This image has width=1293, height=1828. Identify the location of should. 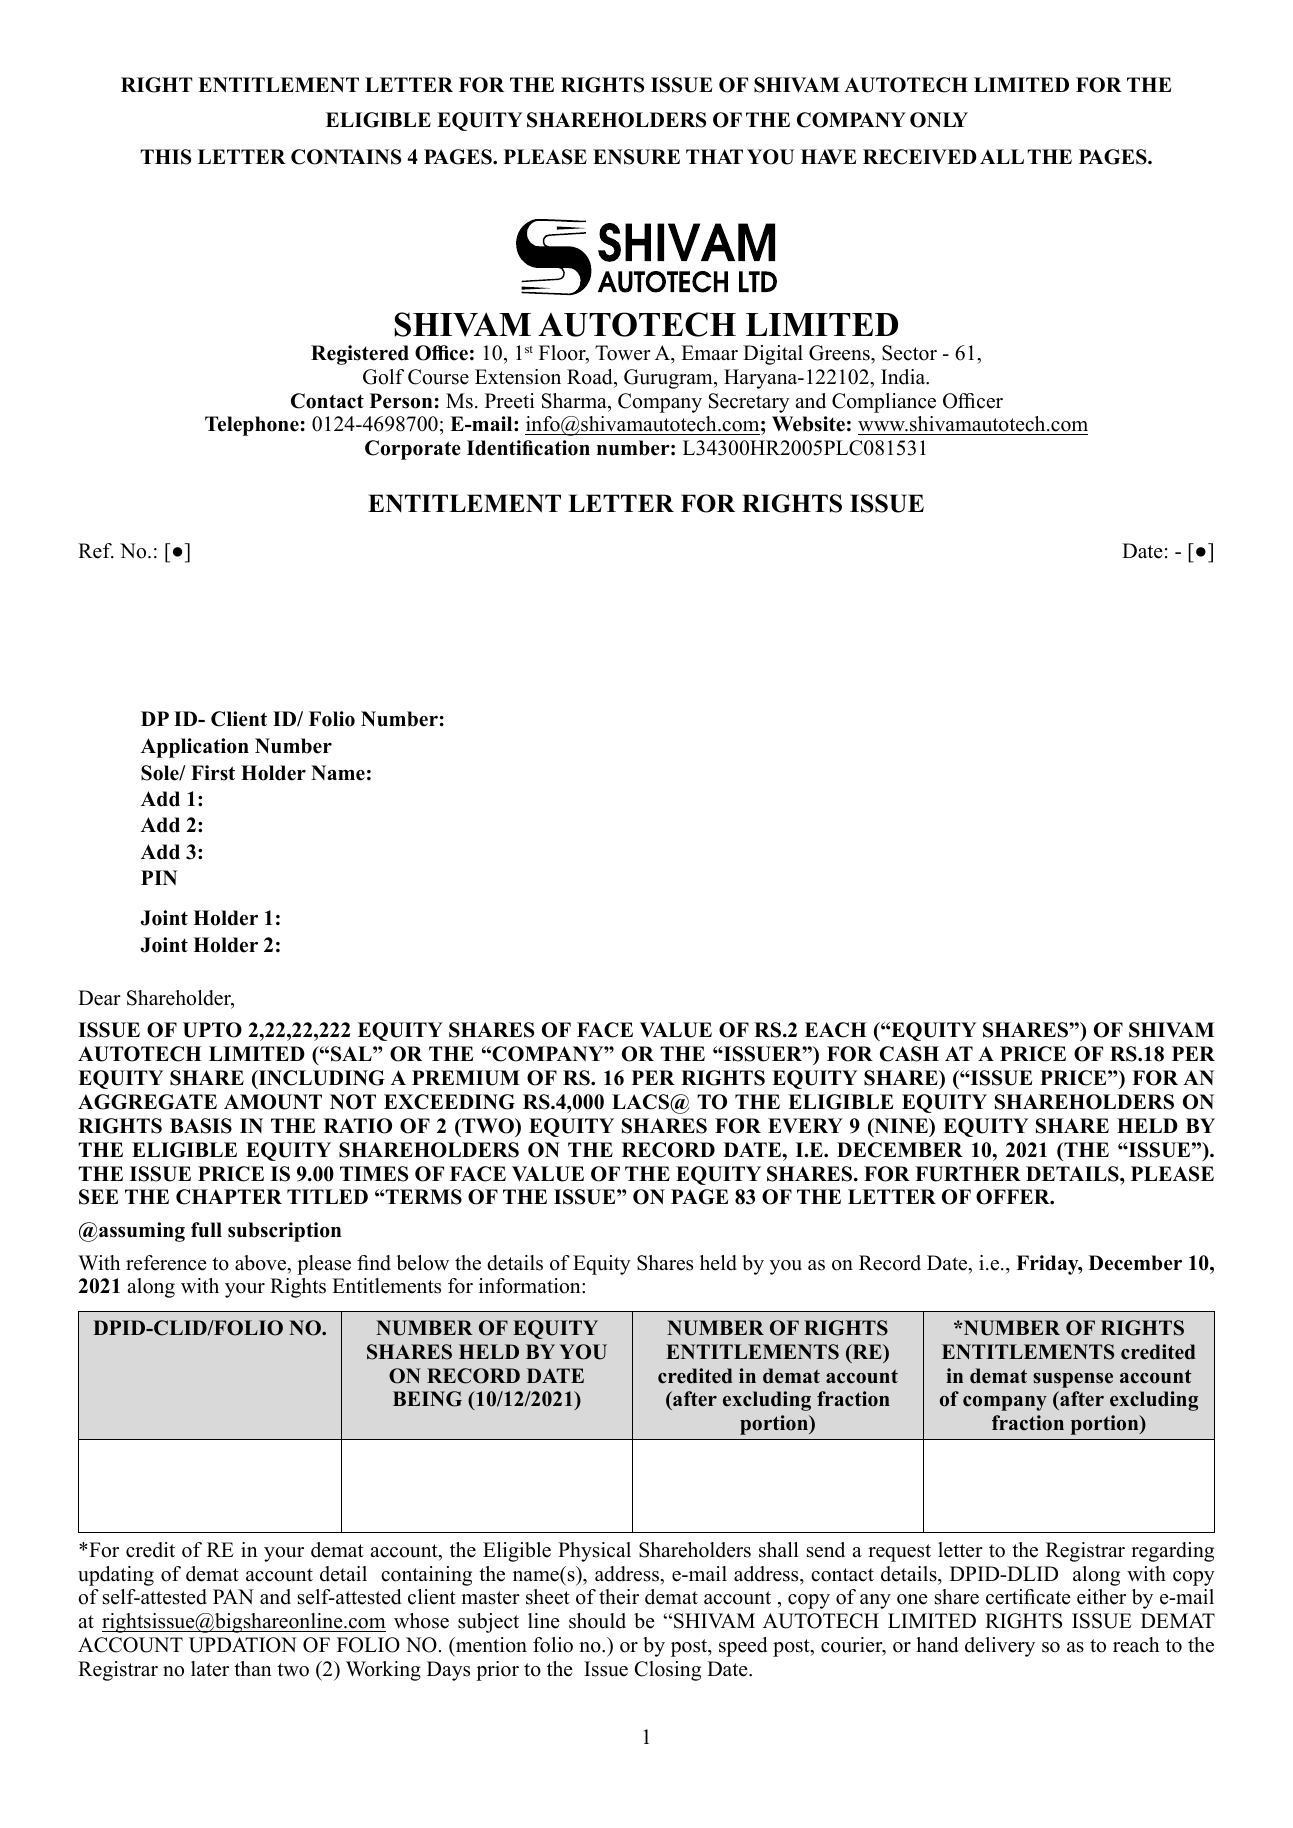
(597, 1621).
